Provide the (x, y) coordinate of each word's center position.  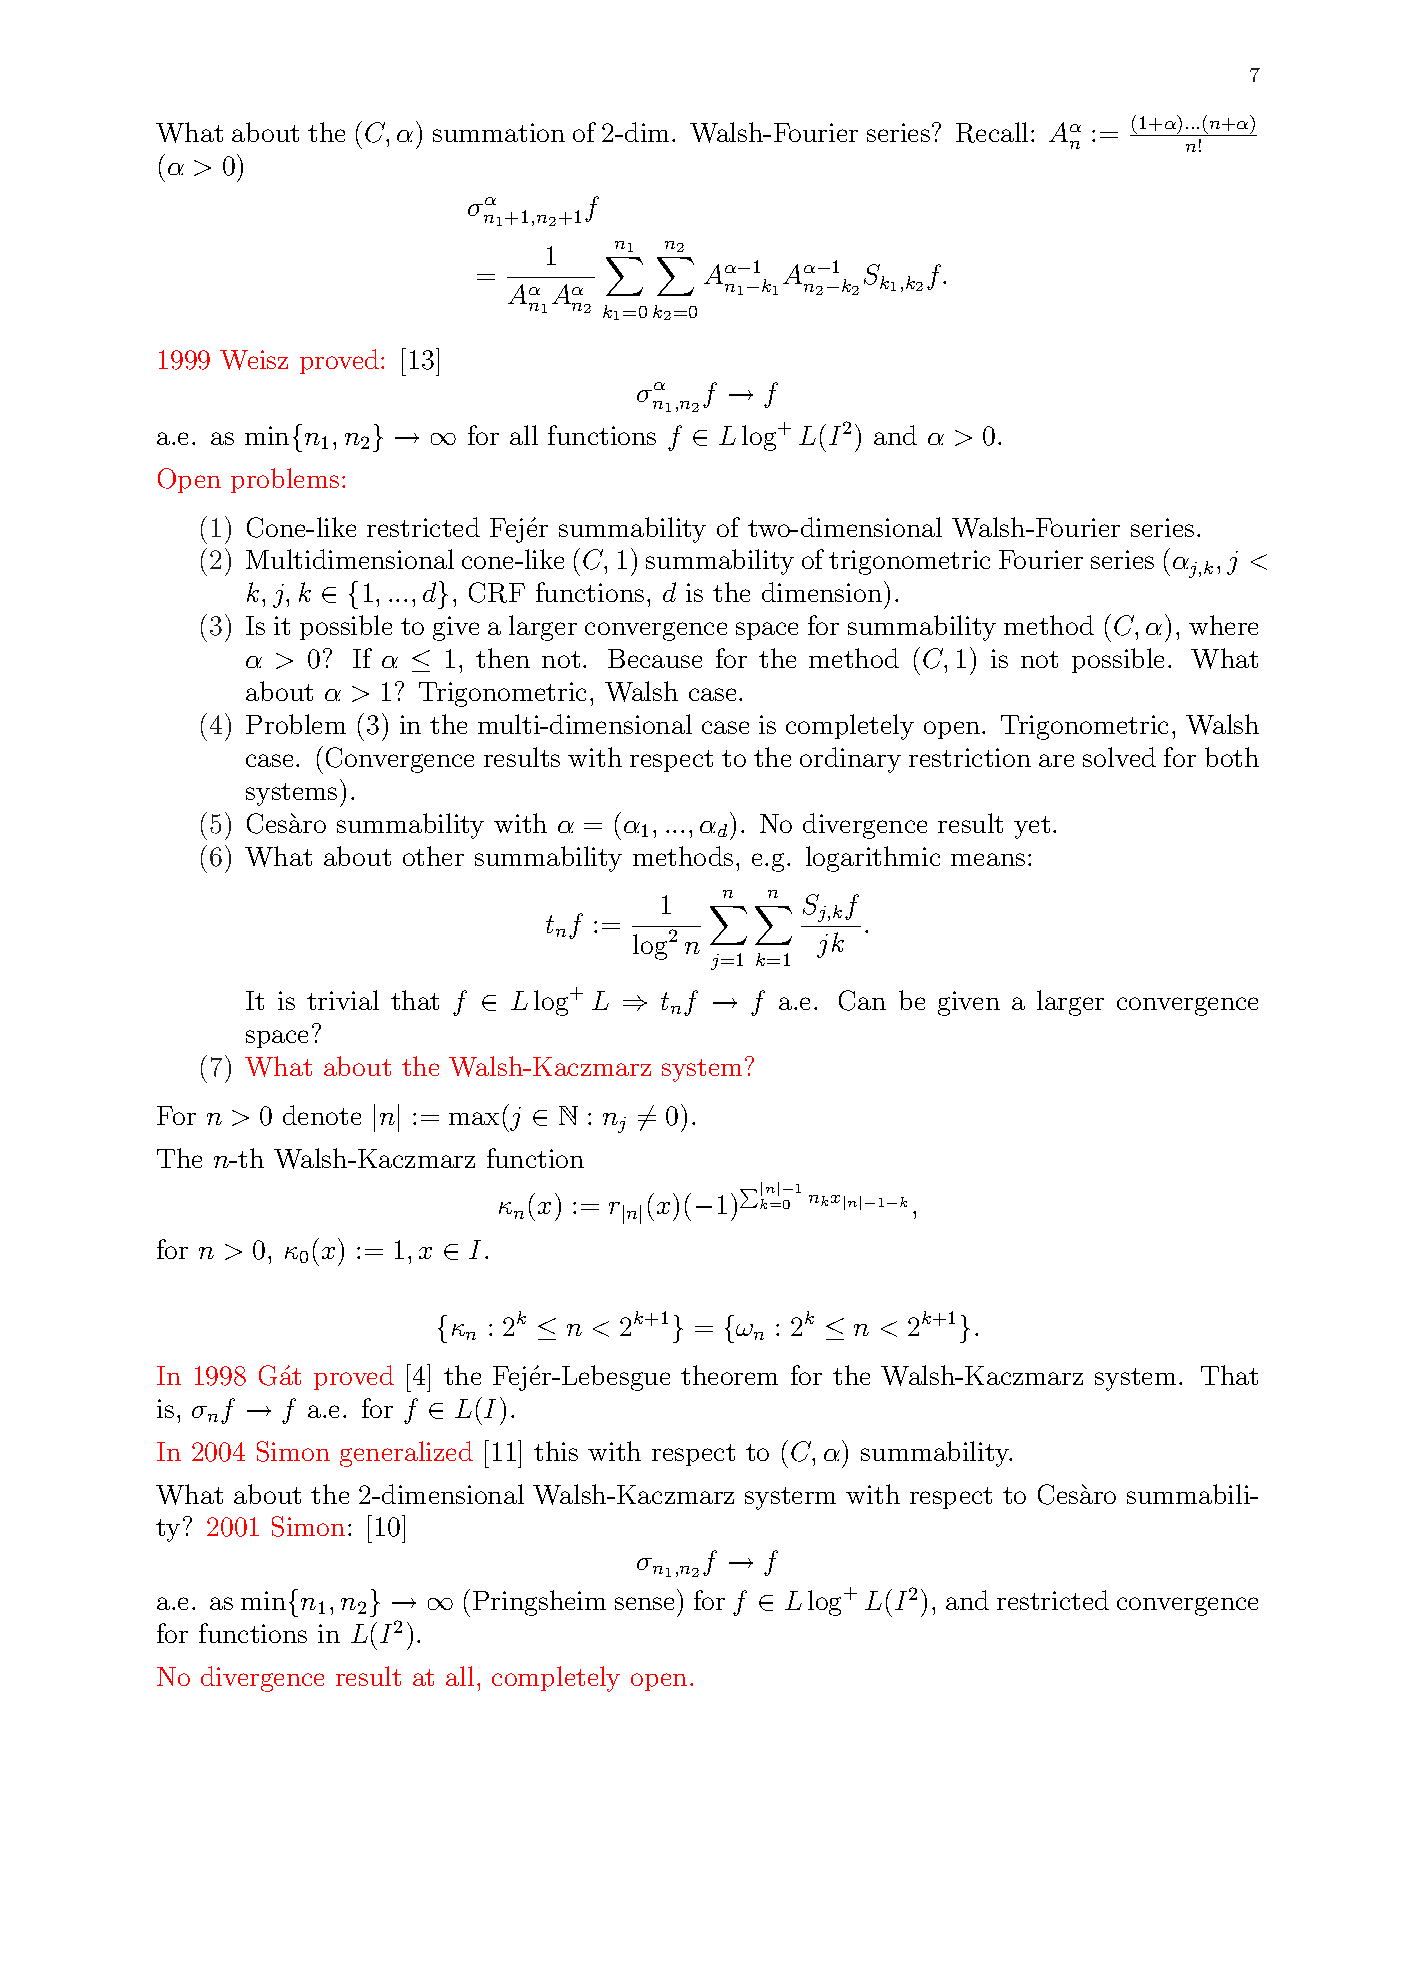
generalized (406, 1454)
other (433, 856)
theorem (729, 1375)
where (1223, 625)
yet (1032, 827)
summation (499, 132)
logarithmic (873, 859)
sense (644, 1603)
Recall (992, 132)
